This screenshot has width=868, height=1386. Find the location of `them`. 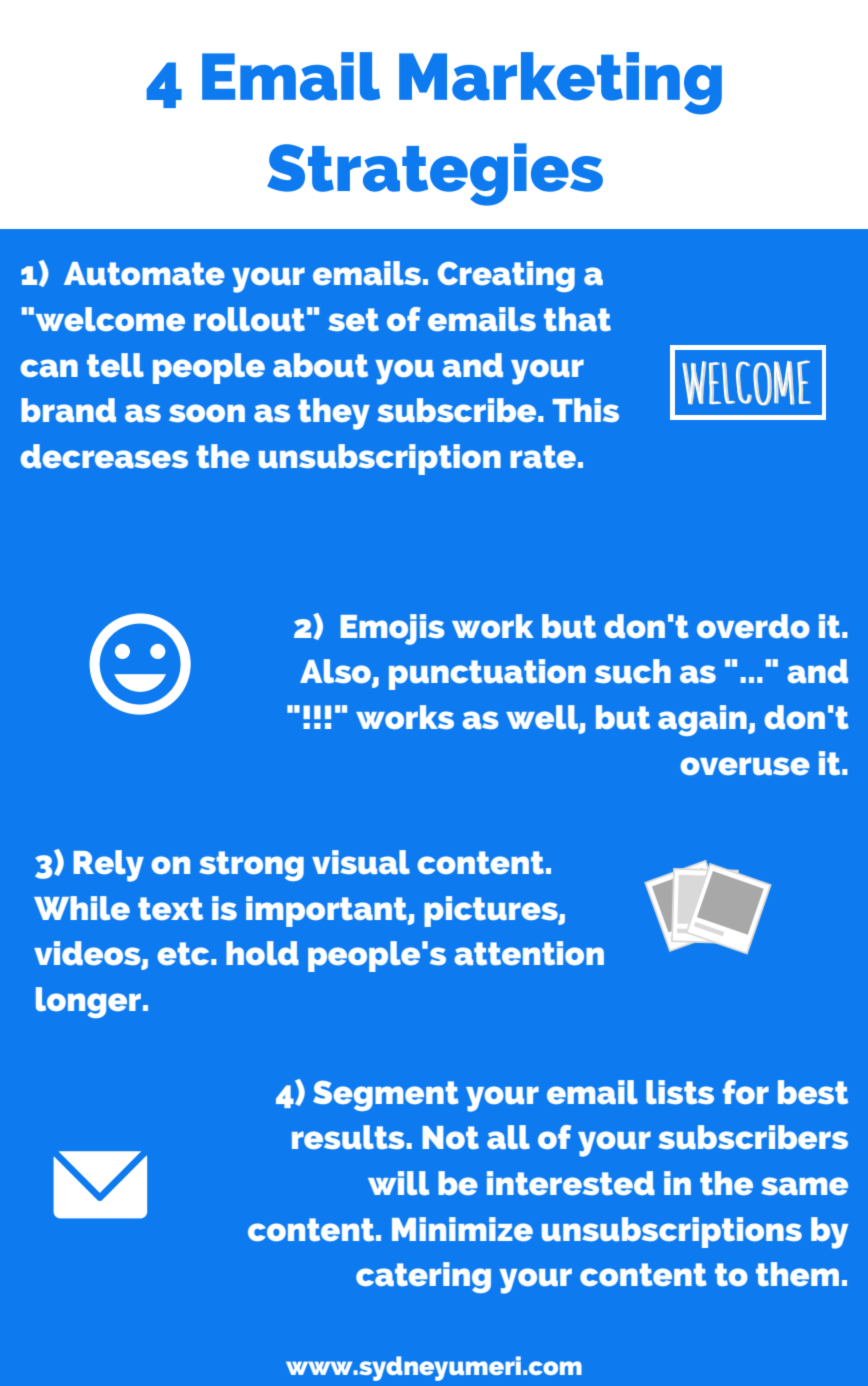

them is located at coordinates (797, 1274).
